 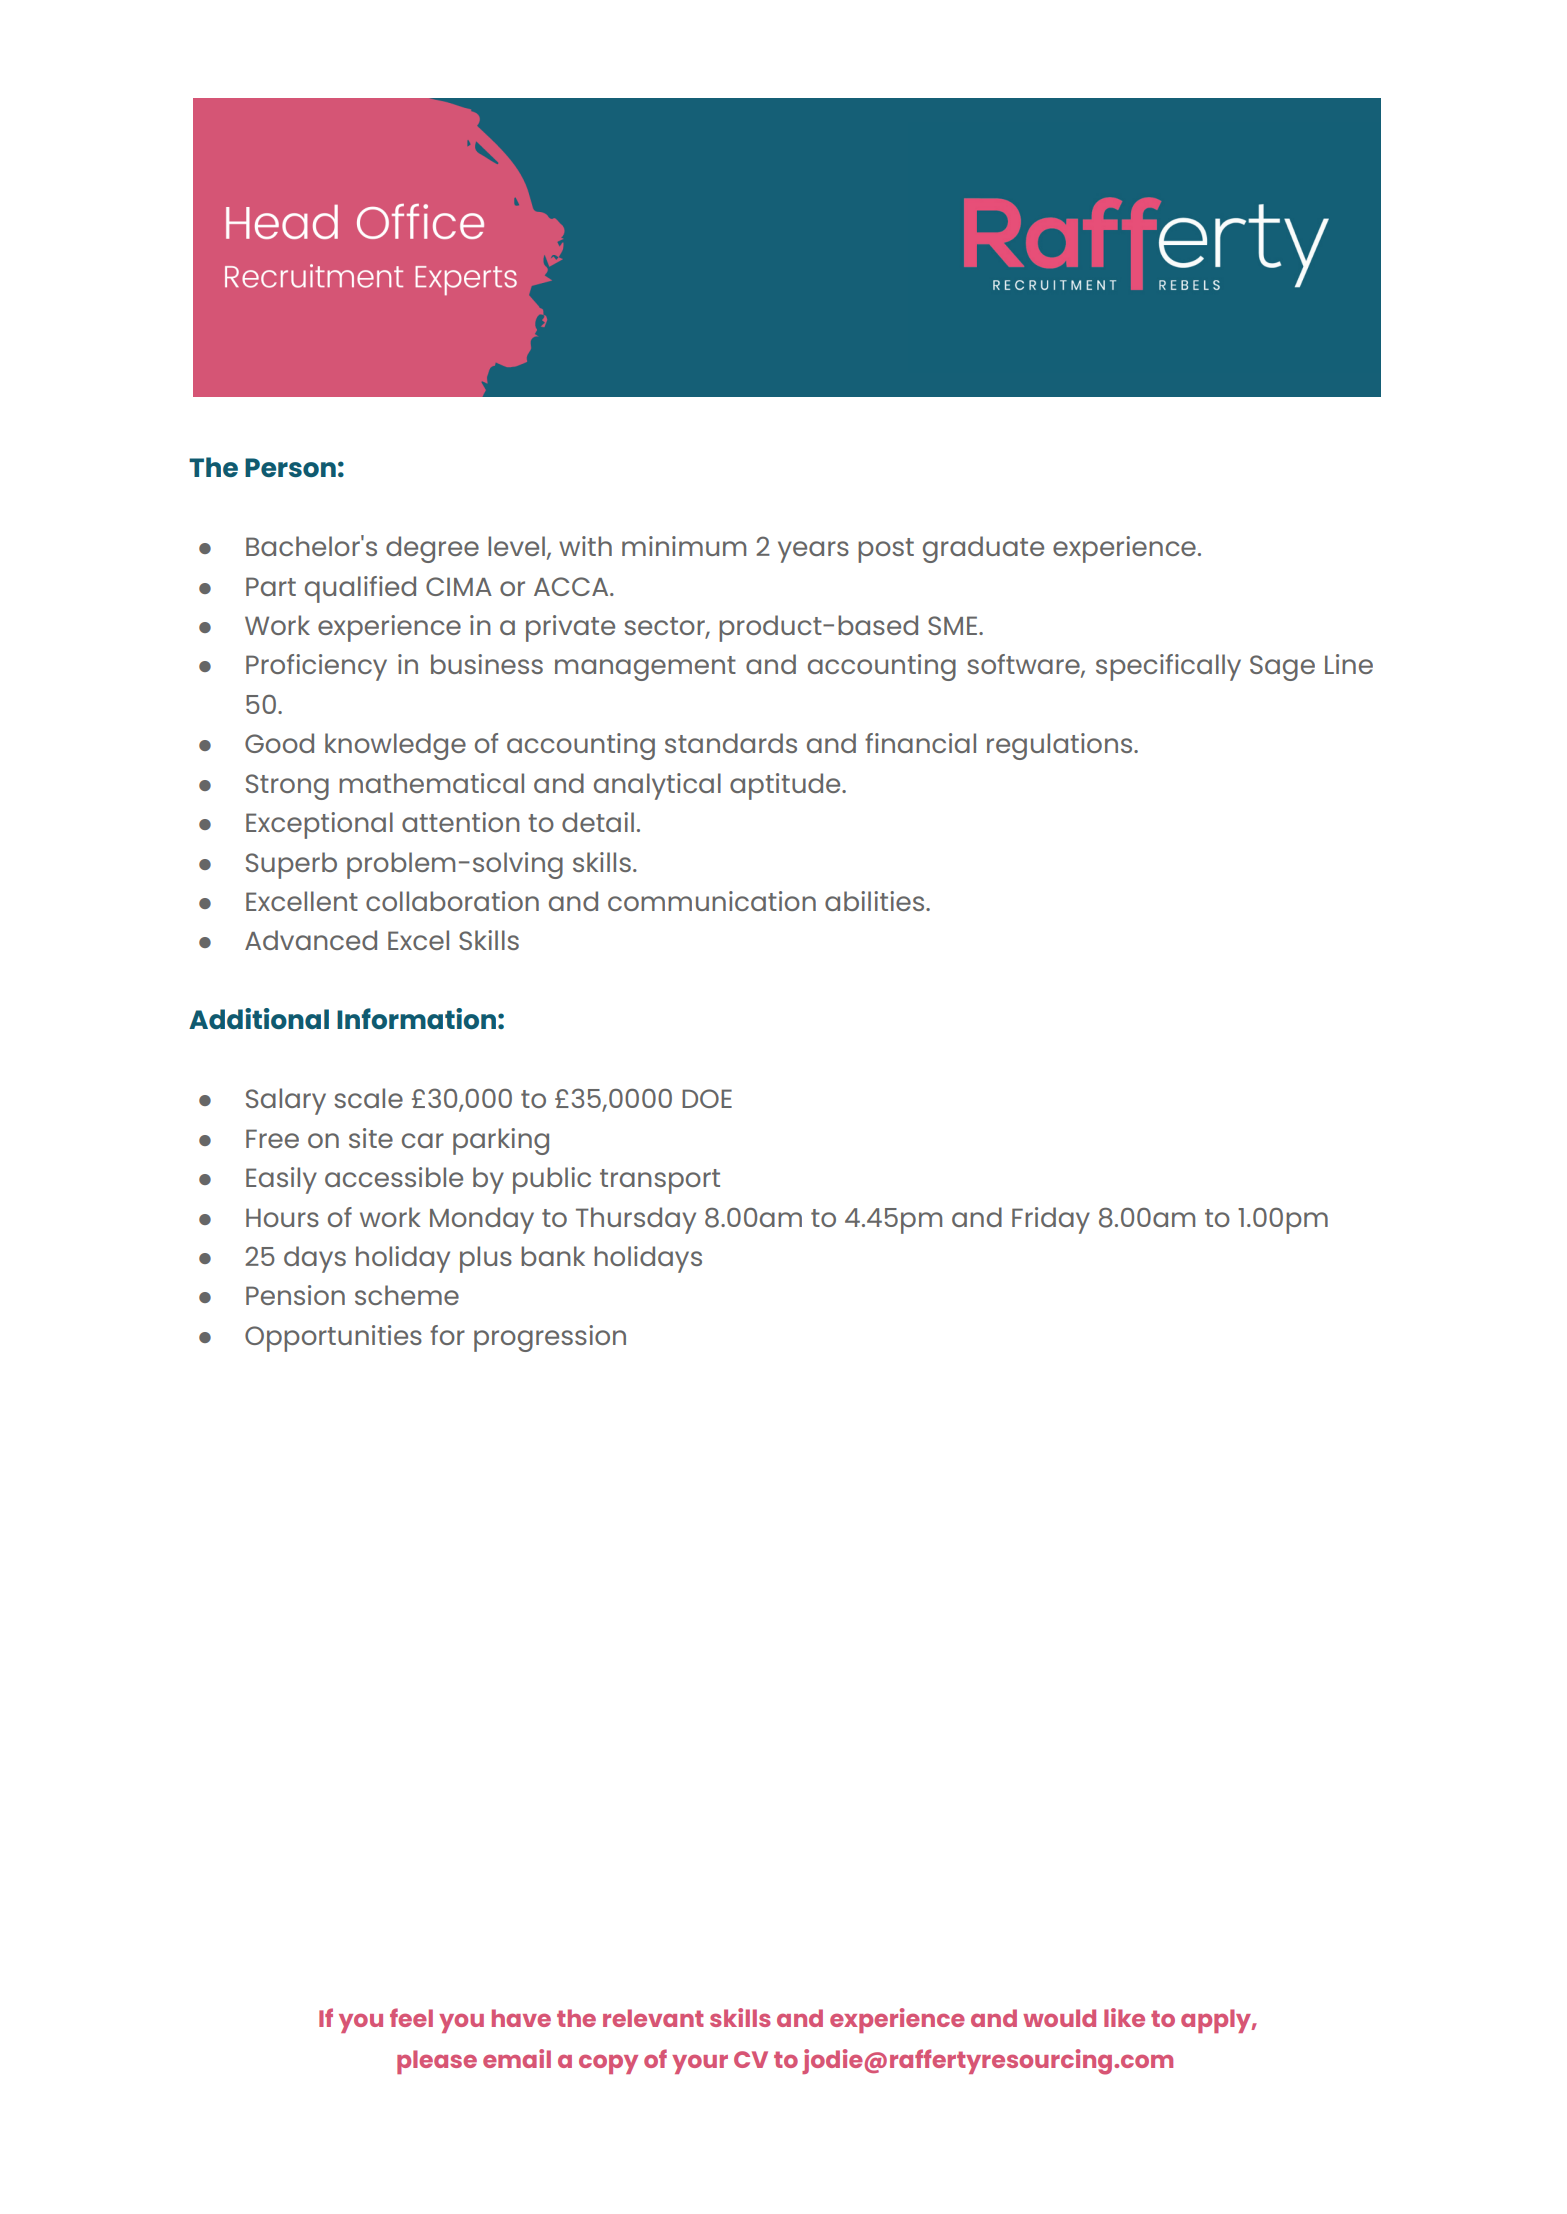 What do you see at coordinates (636, 1220) in the screenshot?
I see `Thursday` at bounding box center [636, 1220].
